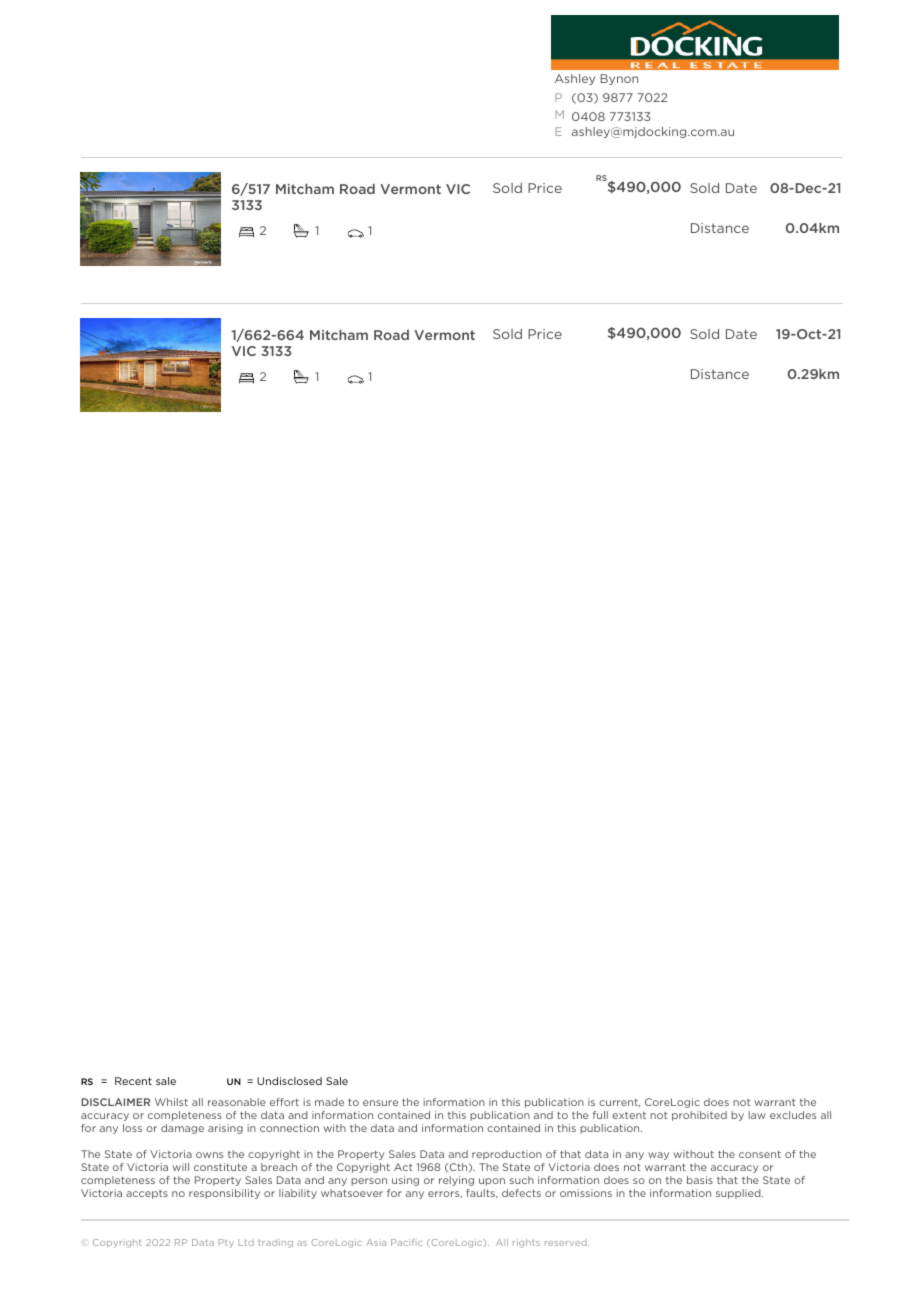  I want to click on ensure, so click(380, 1103).
